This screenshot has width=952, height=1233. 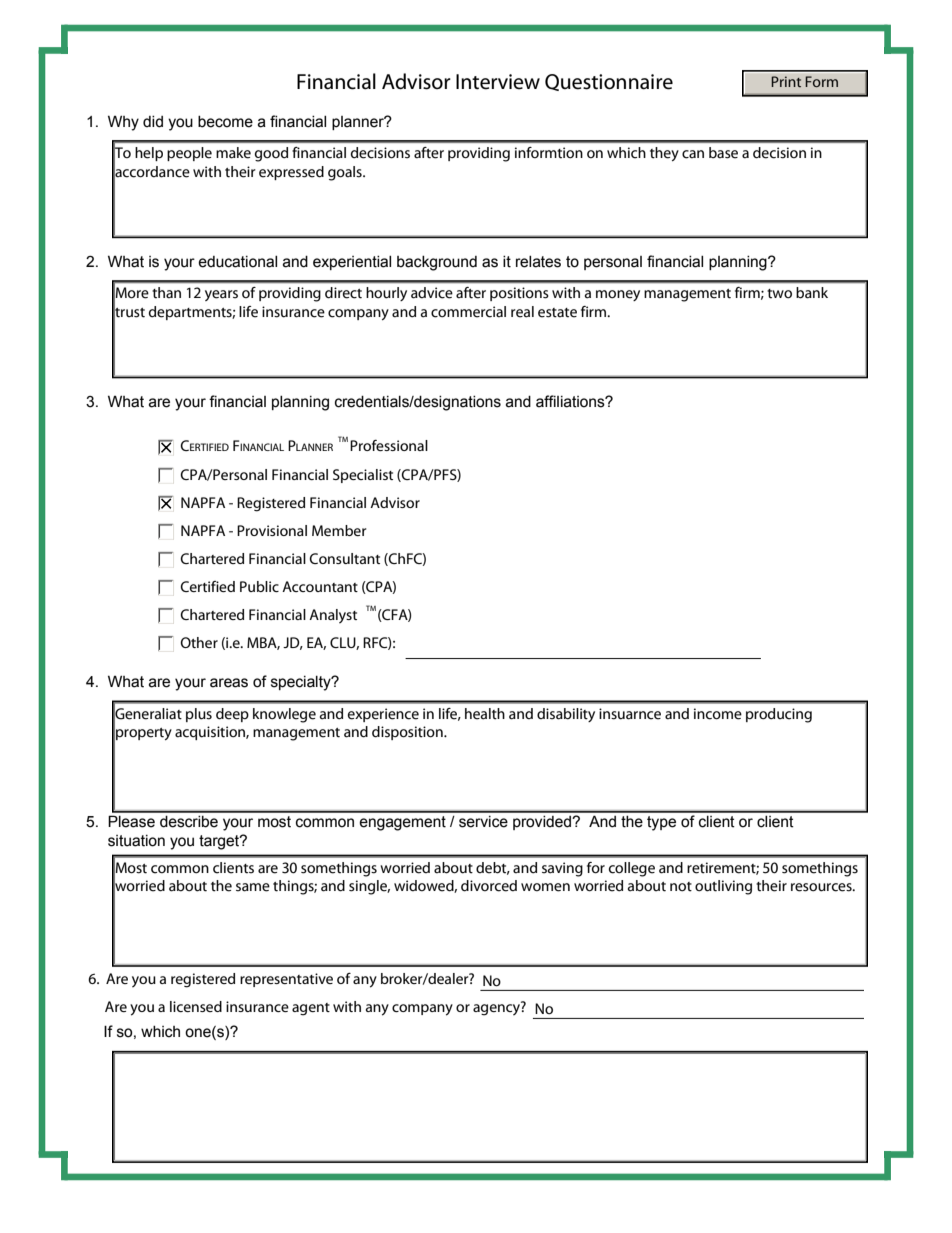 What do you see at coordinates (497, 1009) in the screenshot?
I see `agency` at bounding box center [497, 1009].
